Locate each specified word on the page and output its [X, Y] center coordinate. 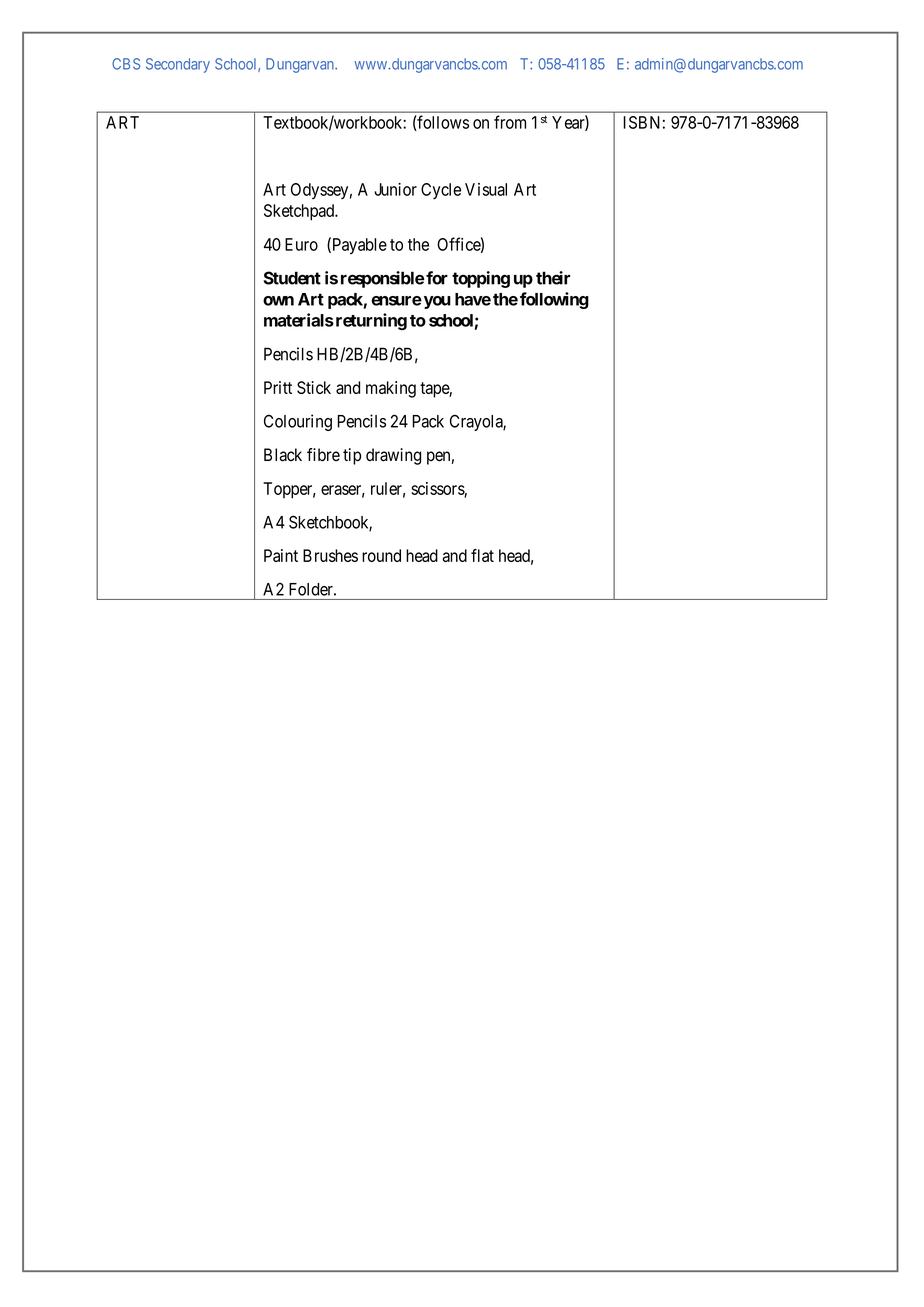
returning [370, 321]
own [278, 301]
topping [481, 279]
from [510, 122]
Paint [281, 555]
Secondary [178, 65]
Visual [486, 189]
